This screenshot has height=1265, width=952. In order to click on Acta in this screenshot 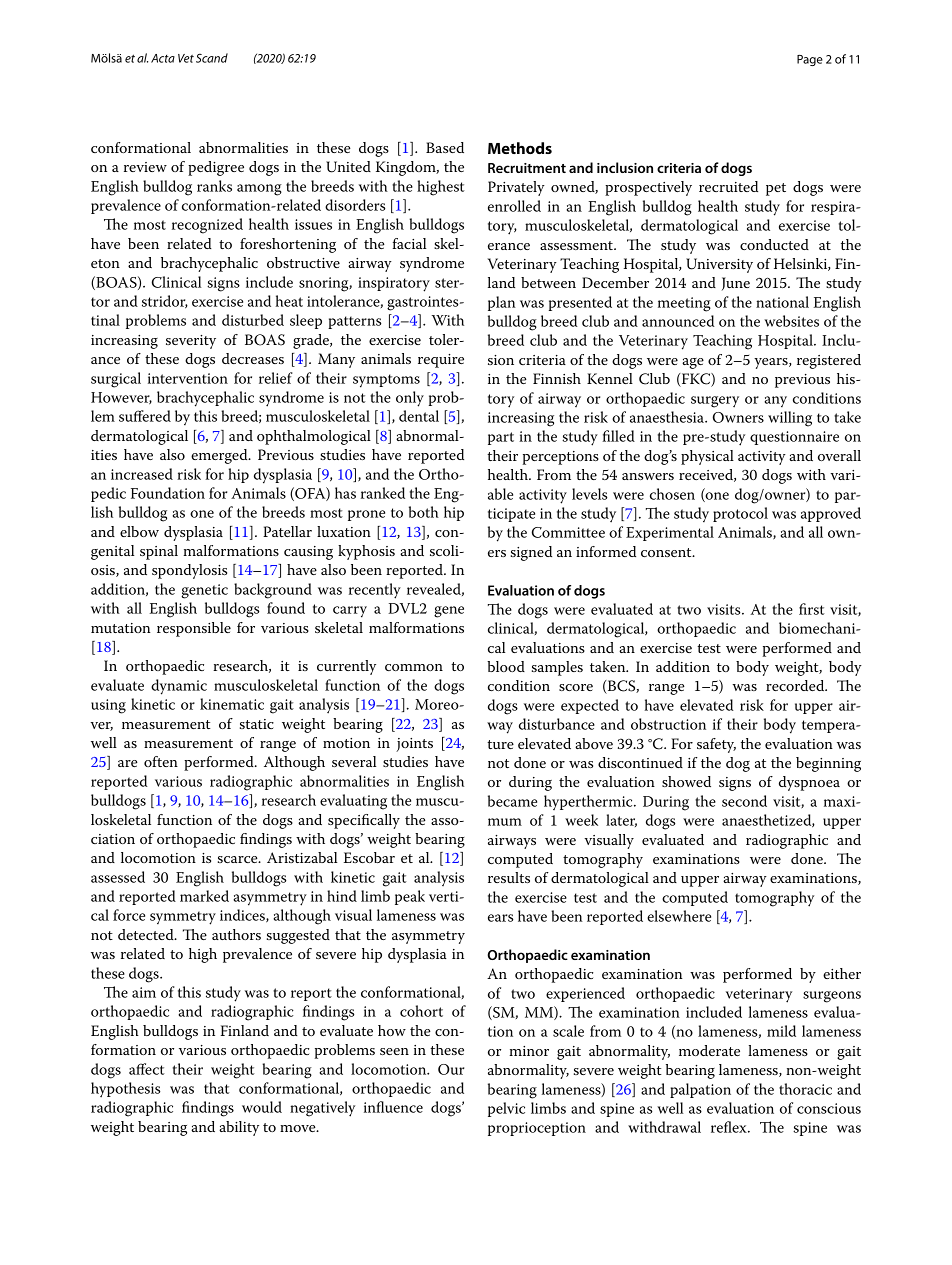, I will do `click(163, 58)`.
